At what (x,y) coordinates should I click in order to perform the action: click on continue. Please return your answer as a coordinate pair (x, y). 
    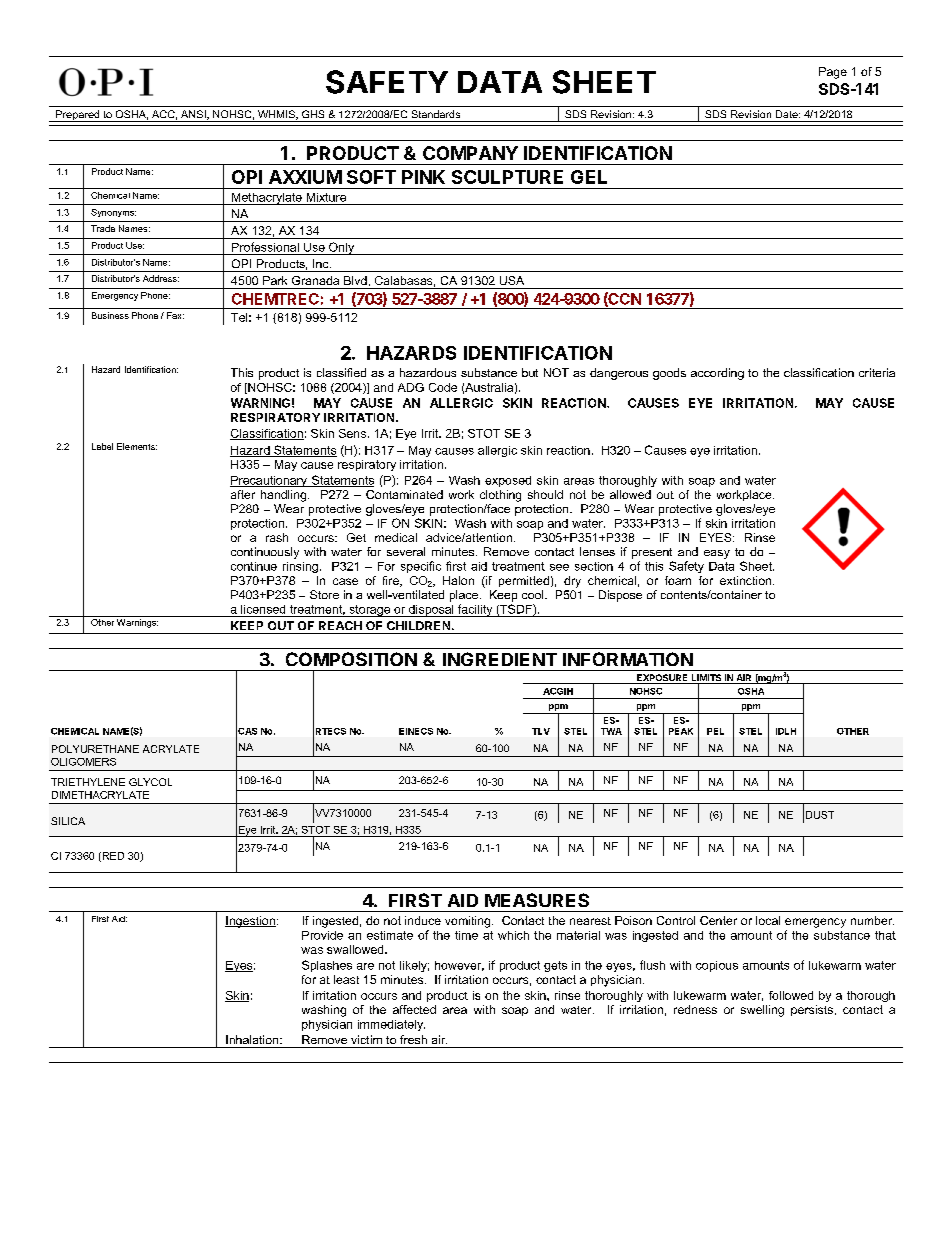
    Looking at the image, I should click on (254, 566).
